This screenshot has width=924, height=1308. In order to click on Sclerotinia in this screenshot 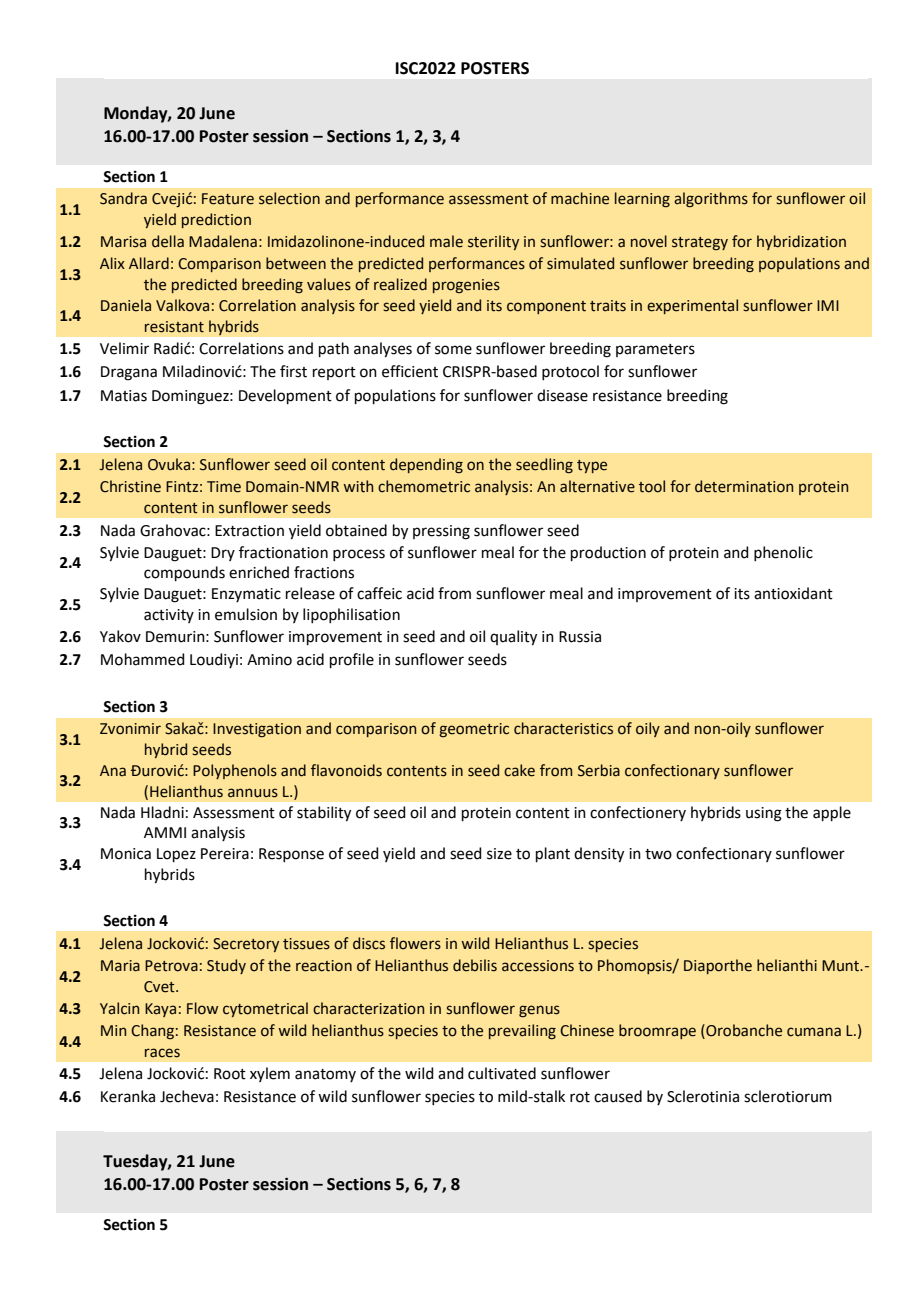, I will do `click(703, 1096)`.
